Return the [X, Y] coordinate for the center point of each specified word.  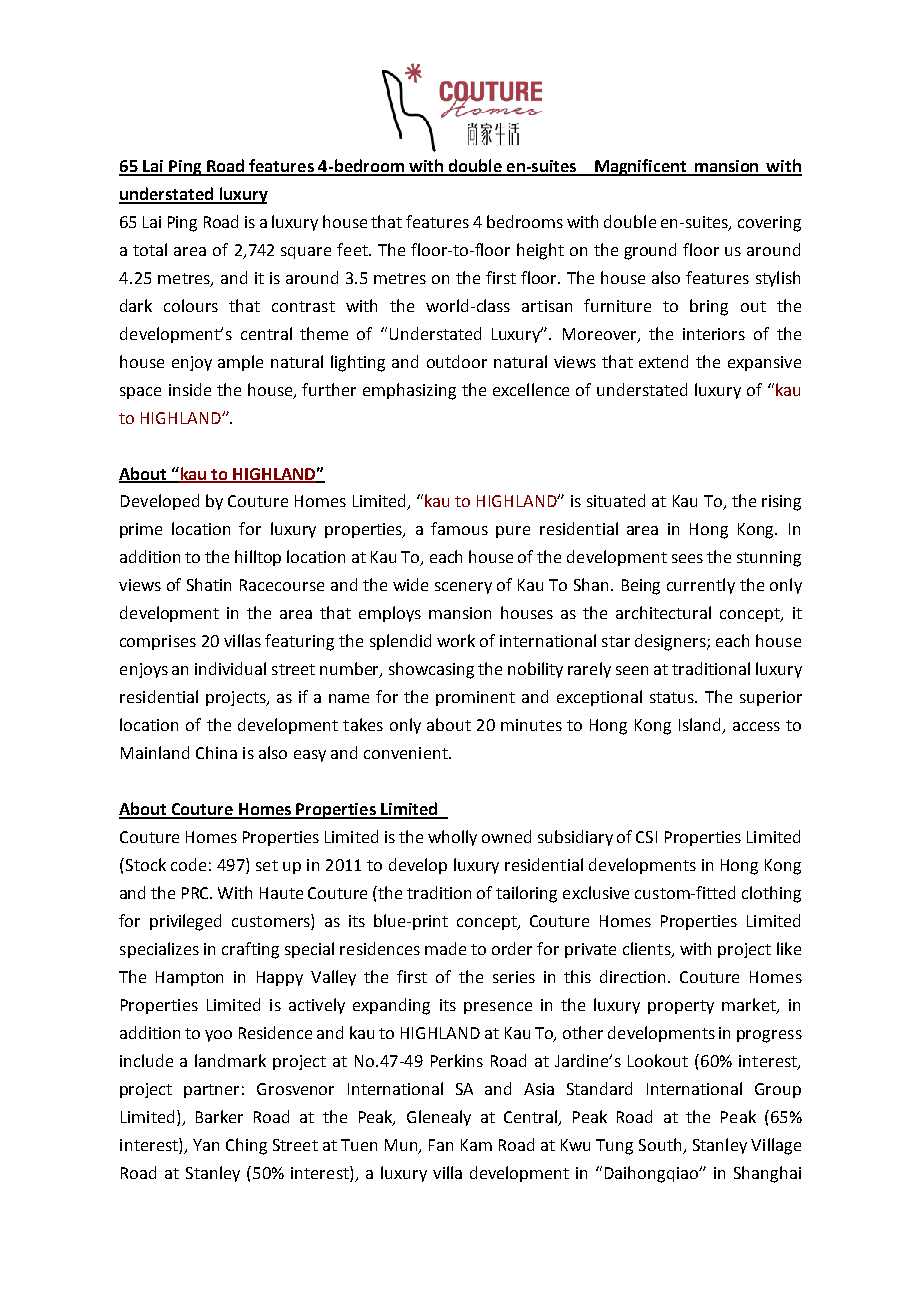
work [456, 640]
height [540, 251]
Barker [219, 1116]
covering [769, 224]
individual [230, 668]
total [150, 249]
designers [671, 642]
